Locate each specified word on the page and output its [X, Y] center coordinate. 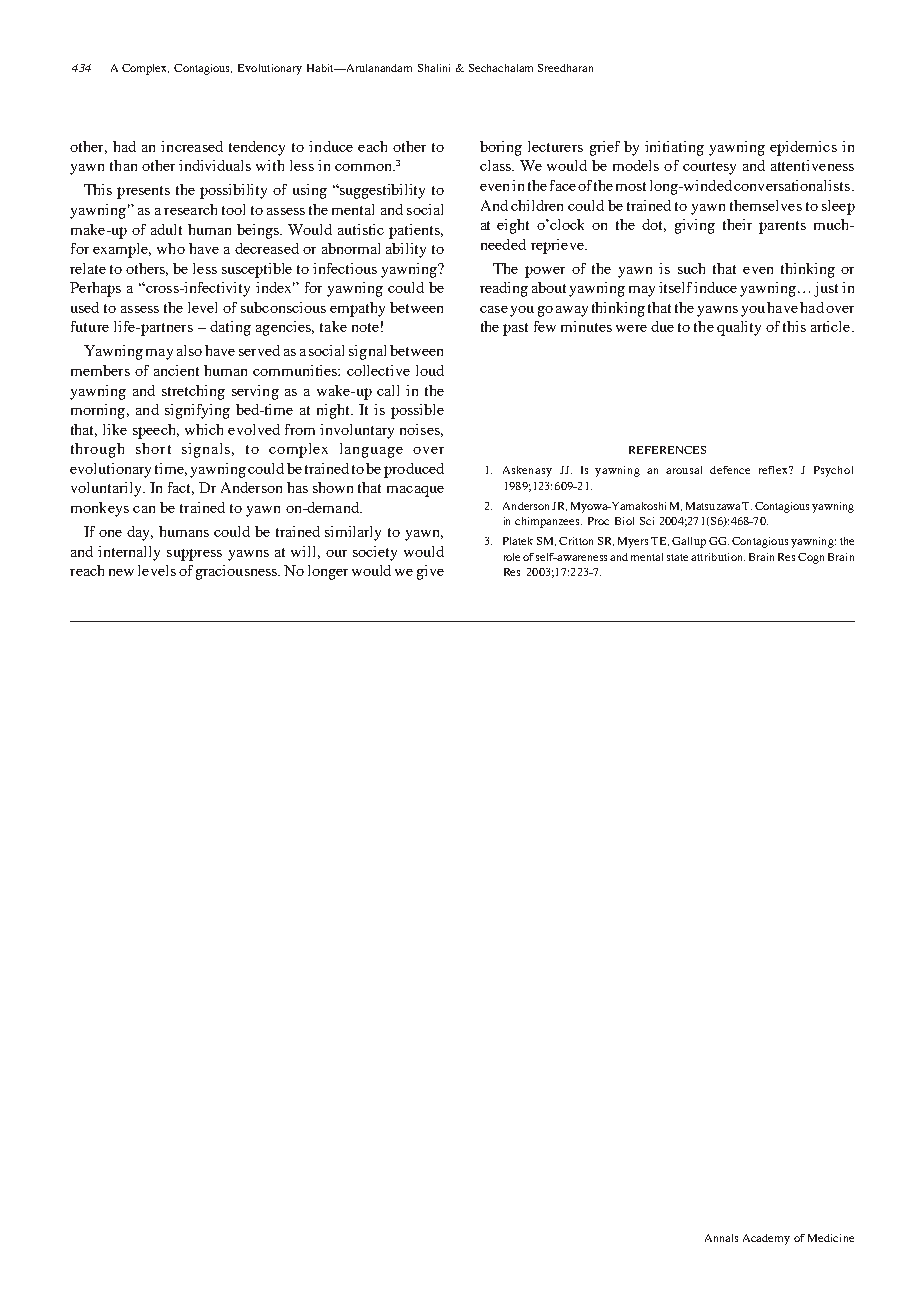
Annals [721, 1238]
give [430, 572]
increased [192, 146]
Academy [766, 1239]
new [121, 572]
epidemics [803, 148]
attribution [718, 557]
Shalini [434, 68]
